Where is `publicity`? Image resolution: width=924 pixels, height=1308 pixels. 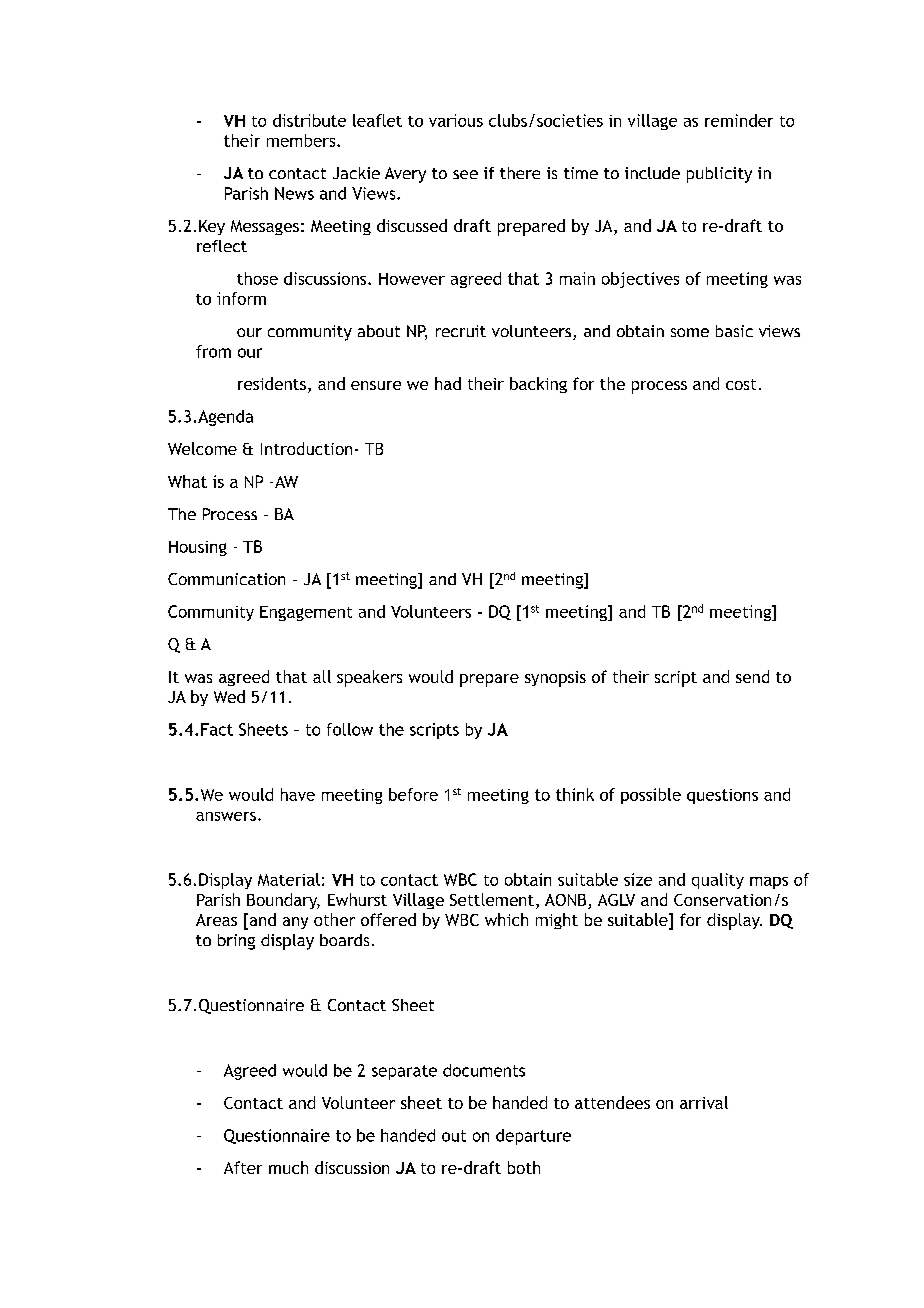 publicity is located at coordinates (719, 175).
